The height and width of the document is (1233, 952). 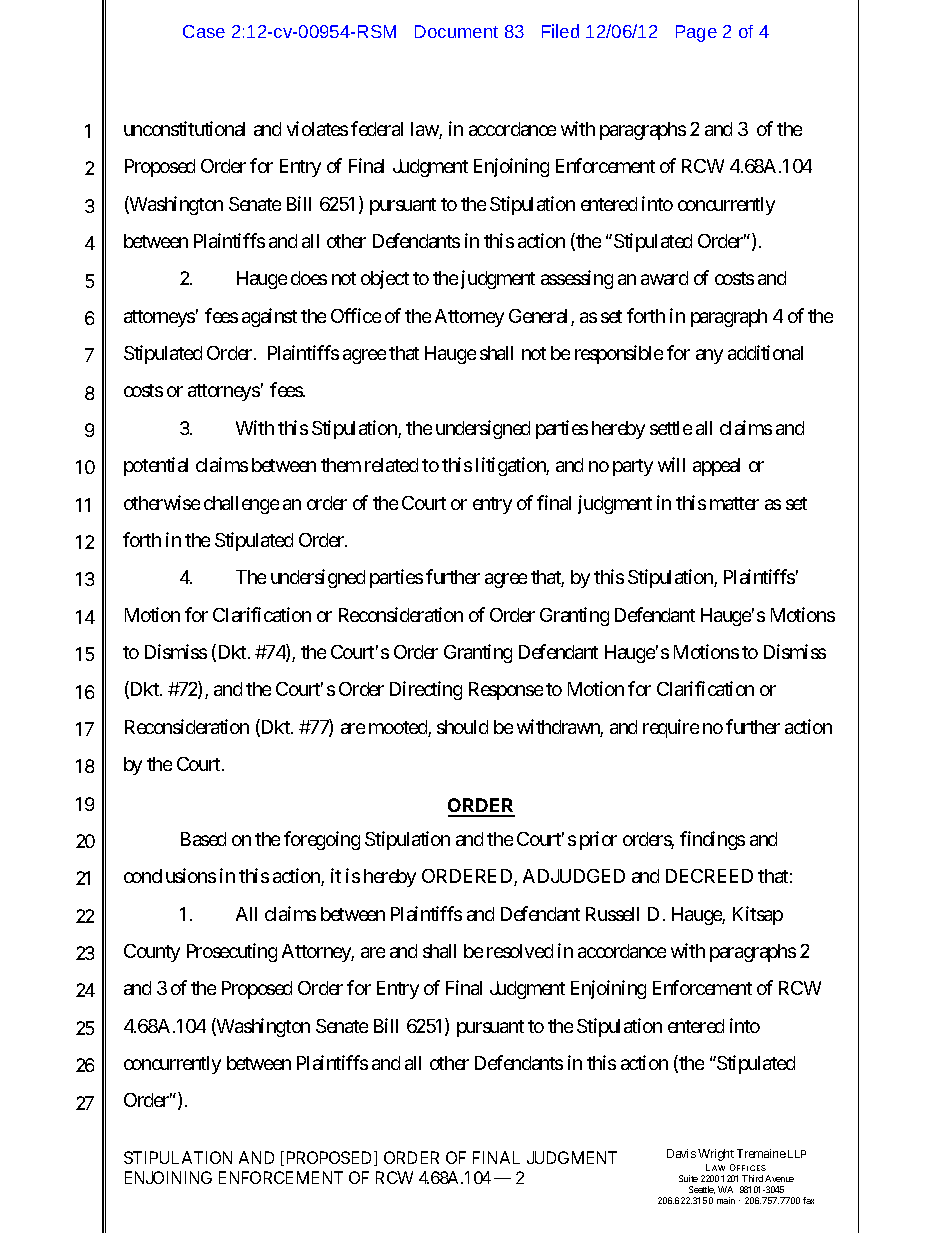 What do you see at coordinates (204, 31) in the document?
I see `Case` at bounding box center [204, 31].
